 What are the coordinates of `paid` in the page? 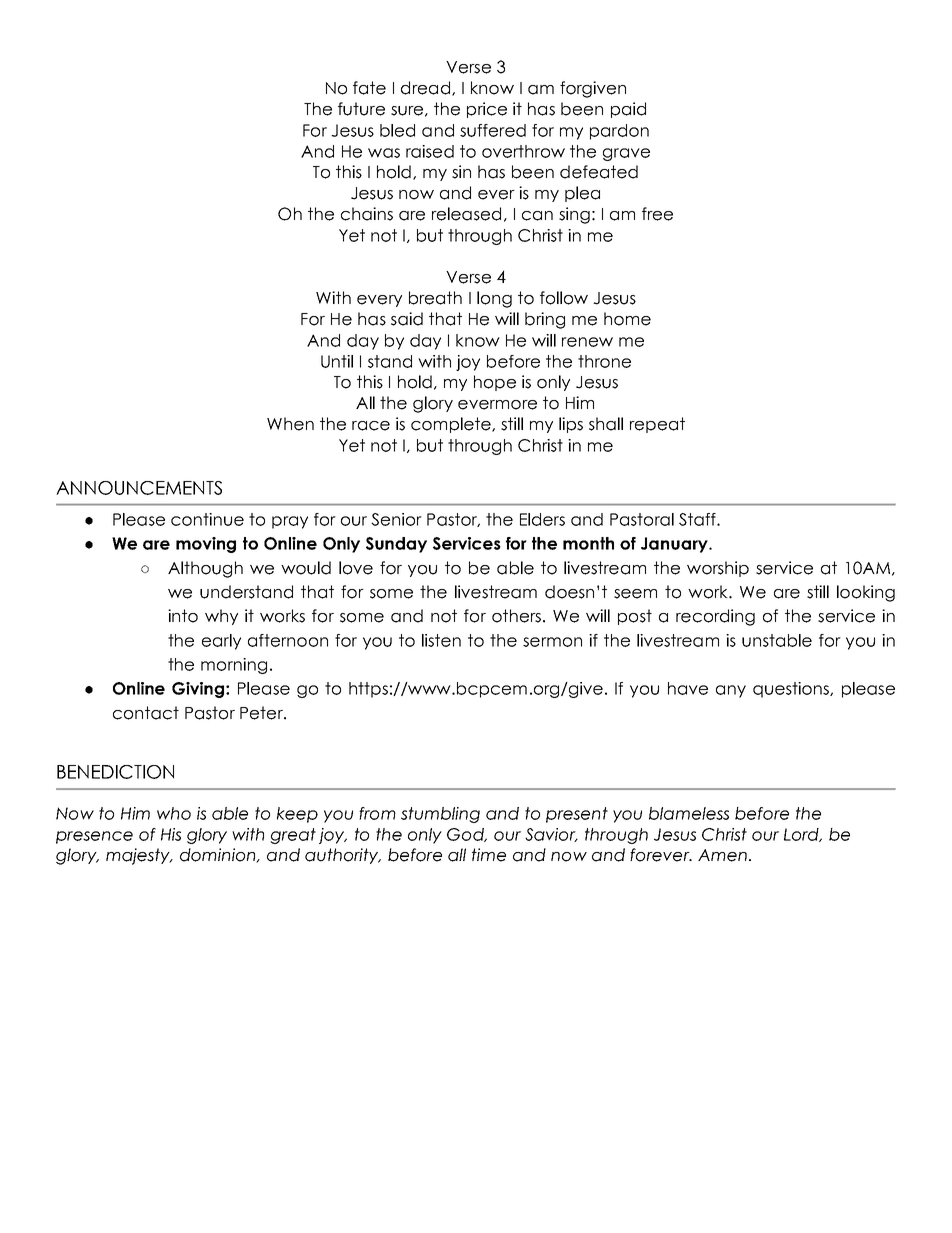 It's located at (628, 110).
